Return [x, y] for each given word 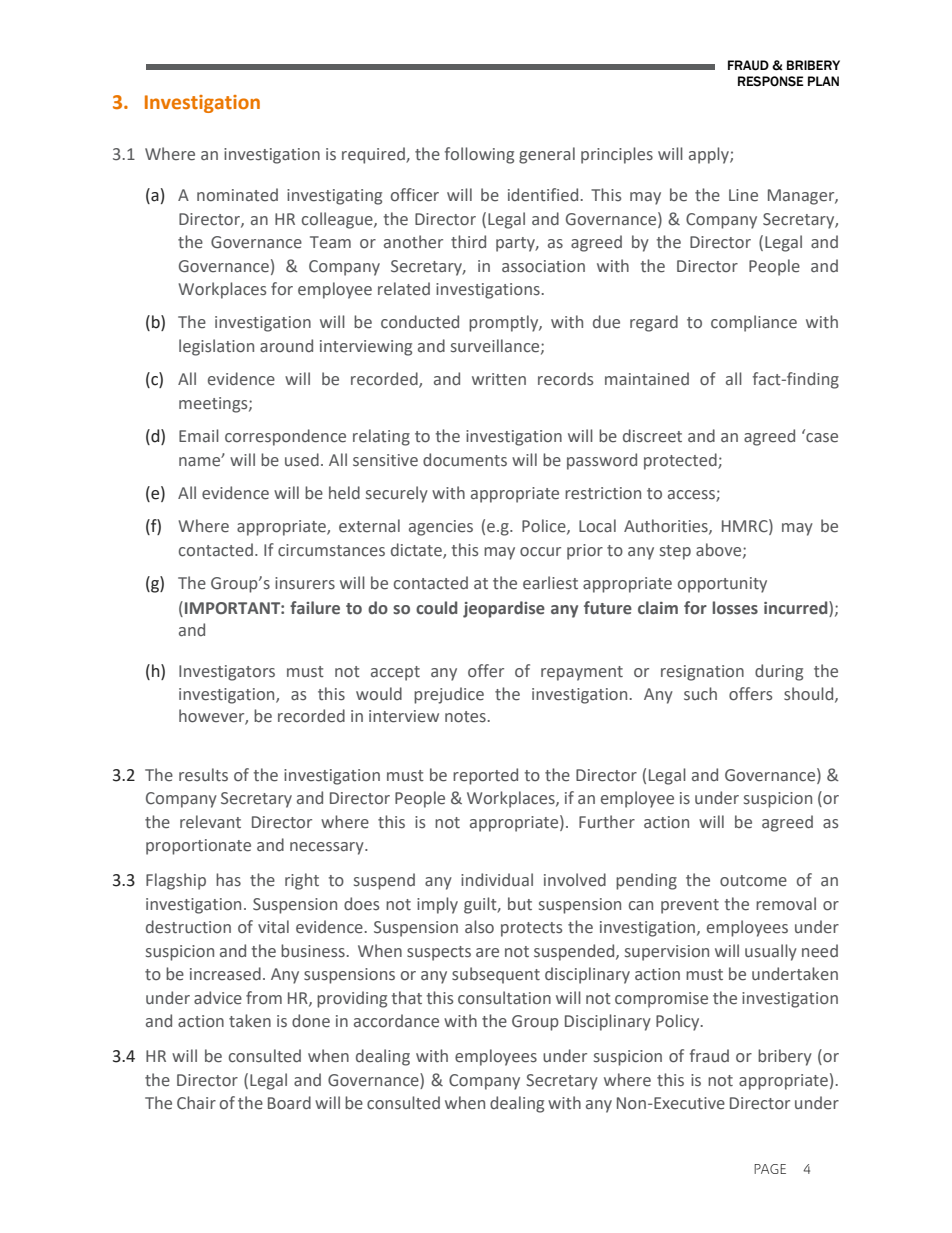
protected [681, 461]
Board [289, 1103]
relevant [210, 822]
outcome [753, 881]
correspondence [285, 437]
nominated [237, 195]
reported [485, 776]
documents [465, 460]
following [479, 155]
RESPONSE [771, 81]
